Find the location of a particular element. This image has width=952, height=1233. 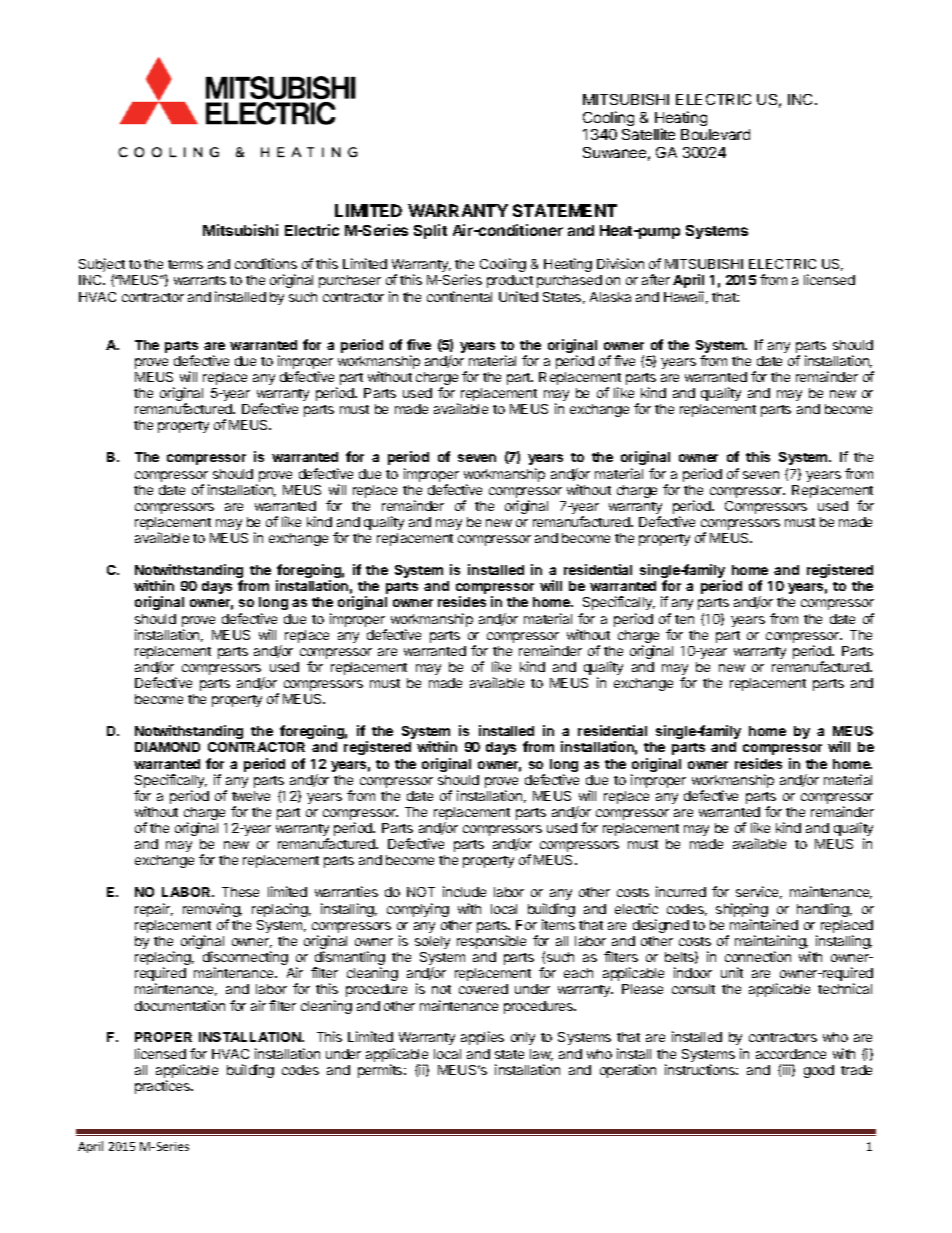

include is located at coordinates (464, 891).
